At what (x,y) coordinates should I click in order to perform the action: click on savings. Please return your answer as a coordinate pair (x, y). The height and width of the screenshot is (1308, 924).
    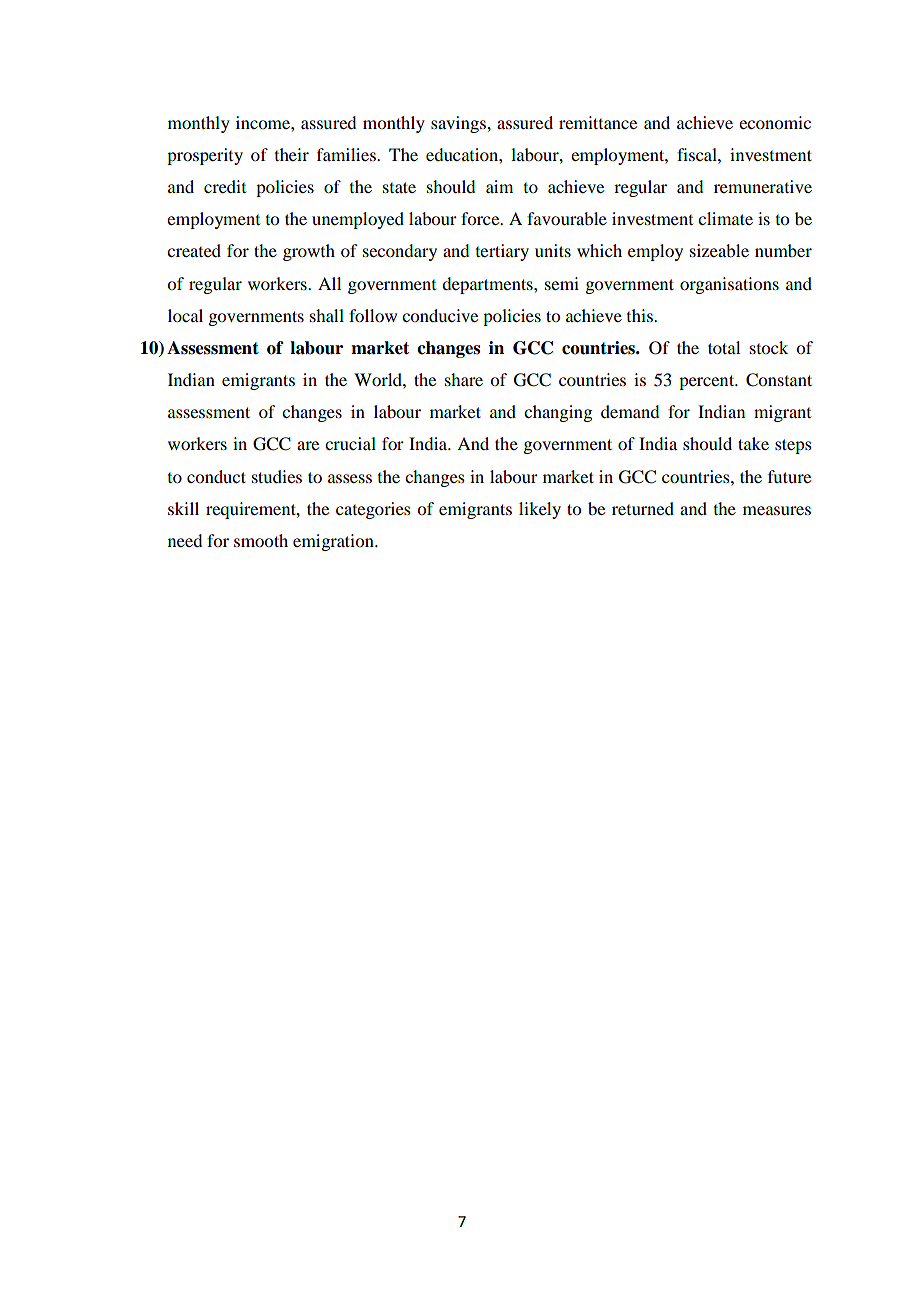
    Looking at the image, I should click on (459, 124).
